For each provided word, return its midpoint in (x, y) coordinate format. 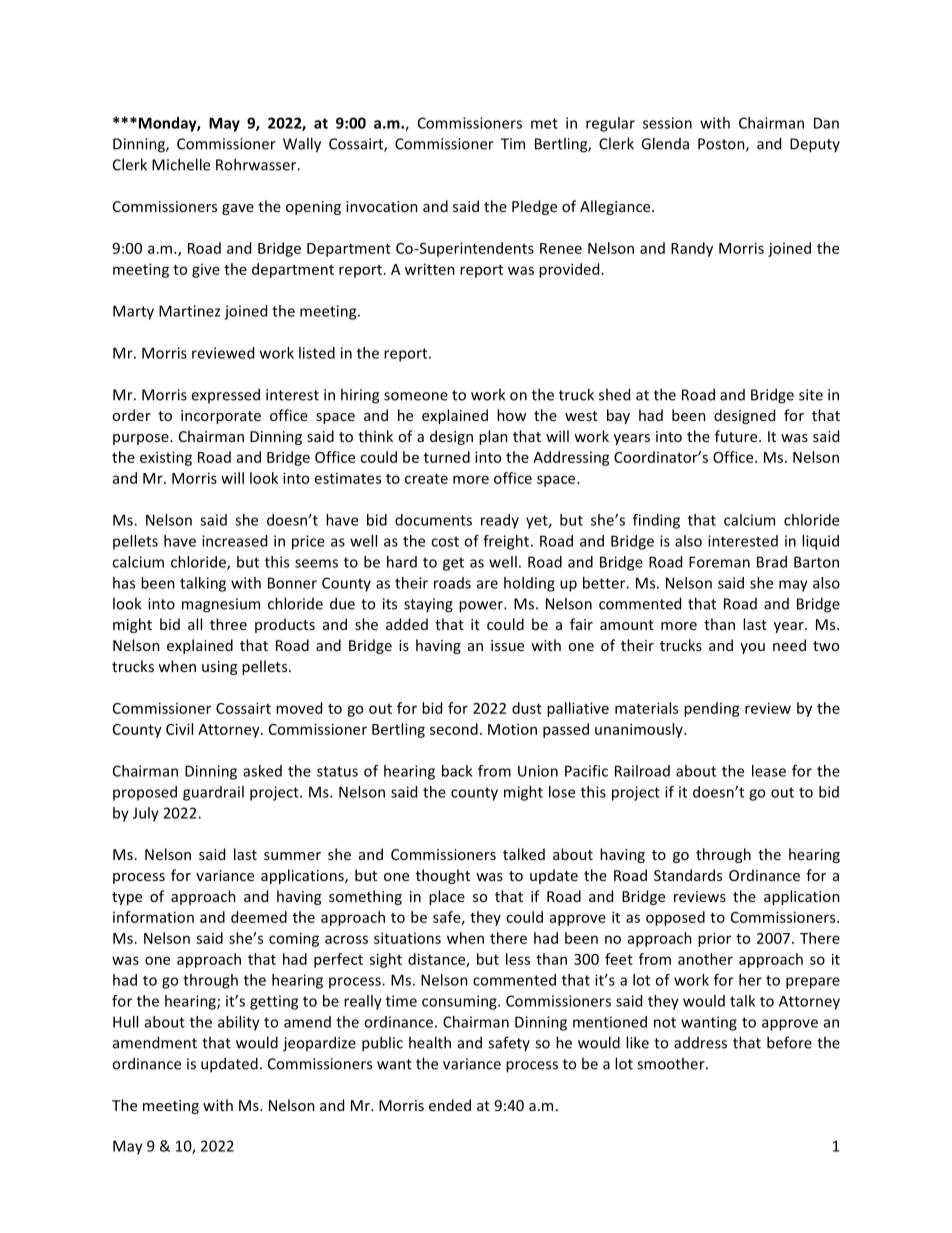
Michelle (181, 164)
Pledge (534, 207)
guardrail (213, 793)
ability (239, 1023)
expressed (225, 395)
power (482, 607)
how (511, 415)
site (811, 395)
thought (443, 876)
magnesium (221, 605)
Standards (688, 875)
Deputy (815, 145)
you (752, 648)
